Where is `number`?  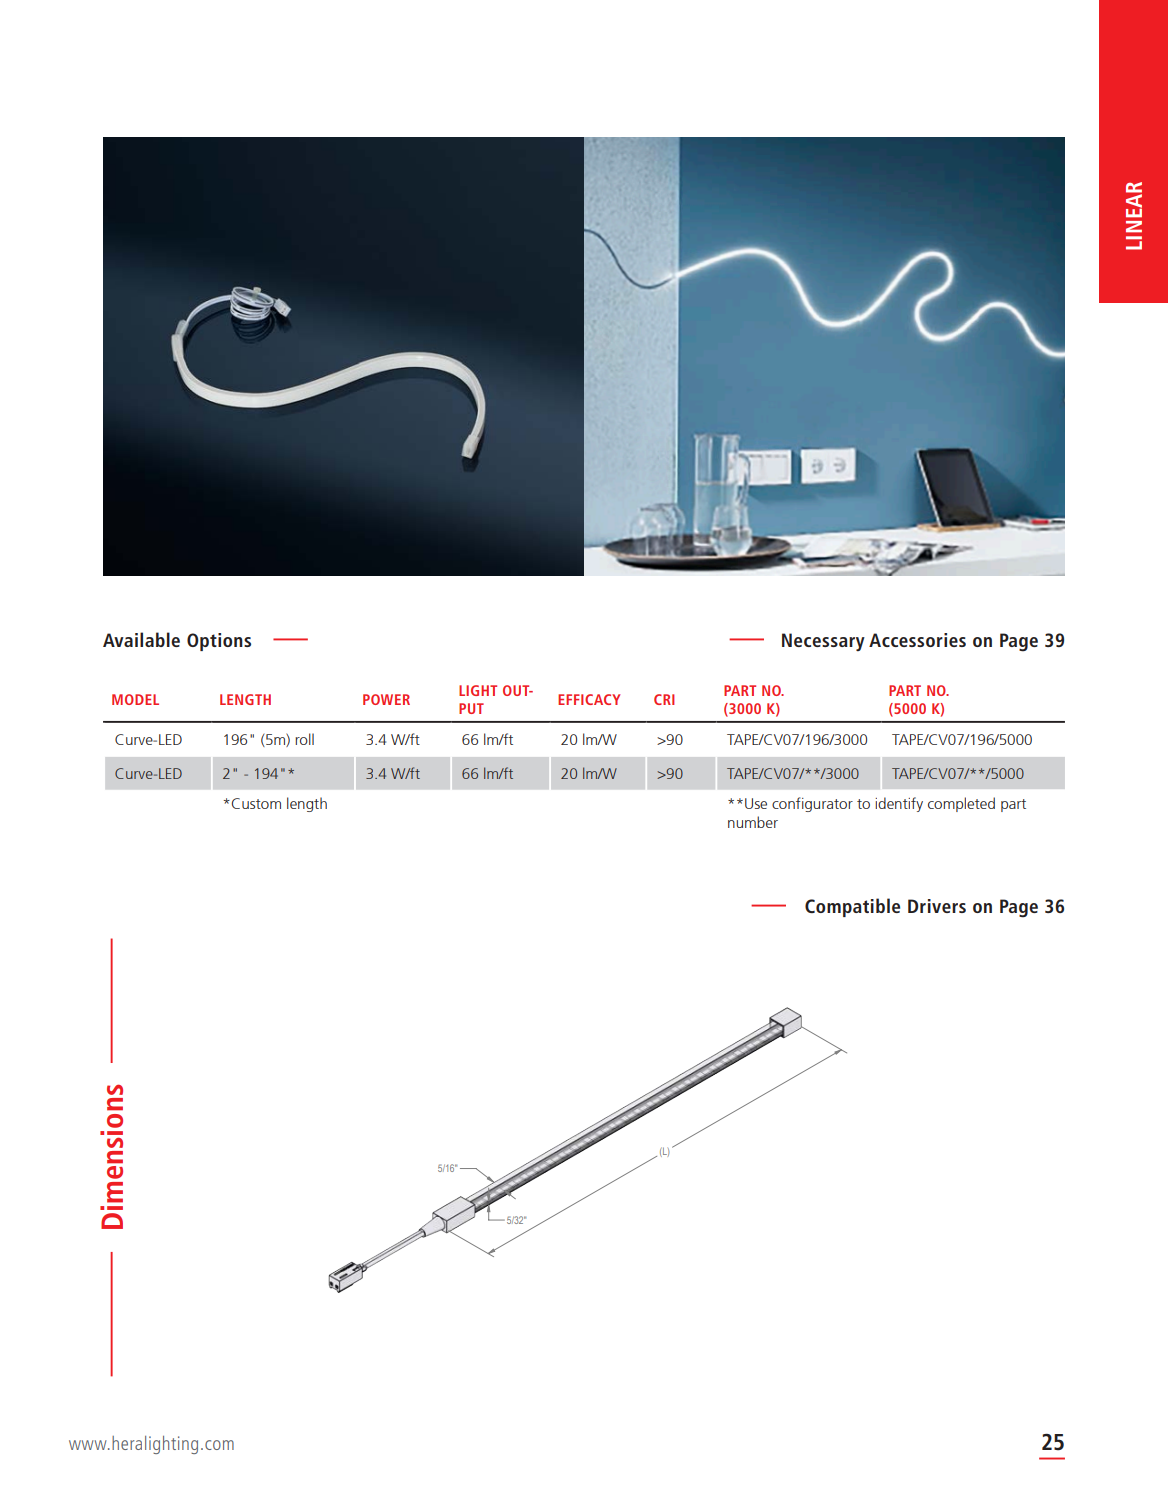 number is located at coordinates (753, 822).
